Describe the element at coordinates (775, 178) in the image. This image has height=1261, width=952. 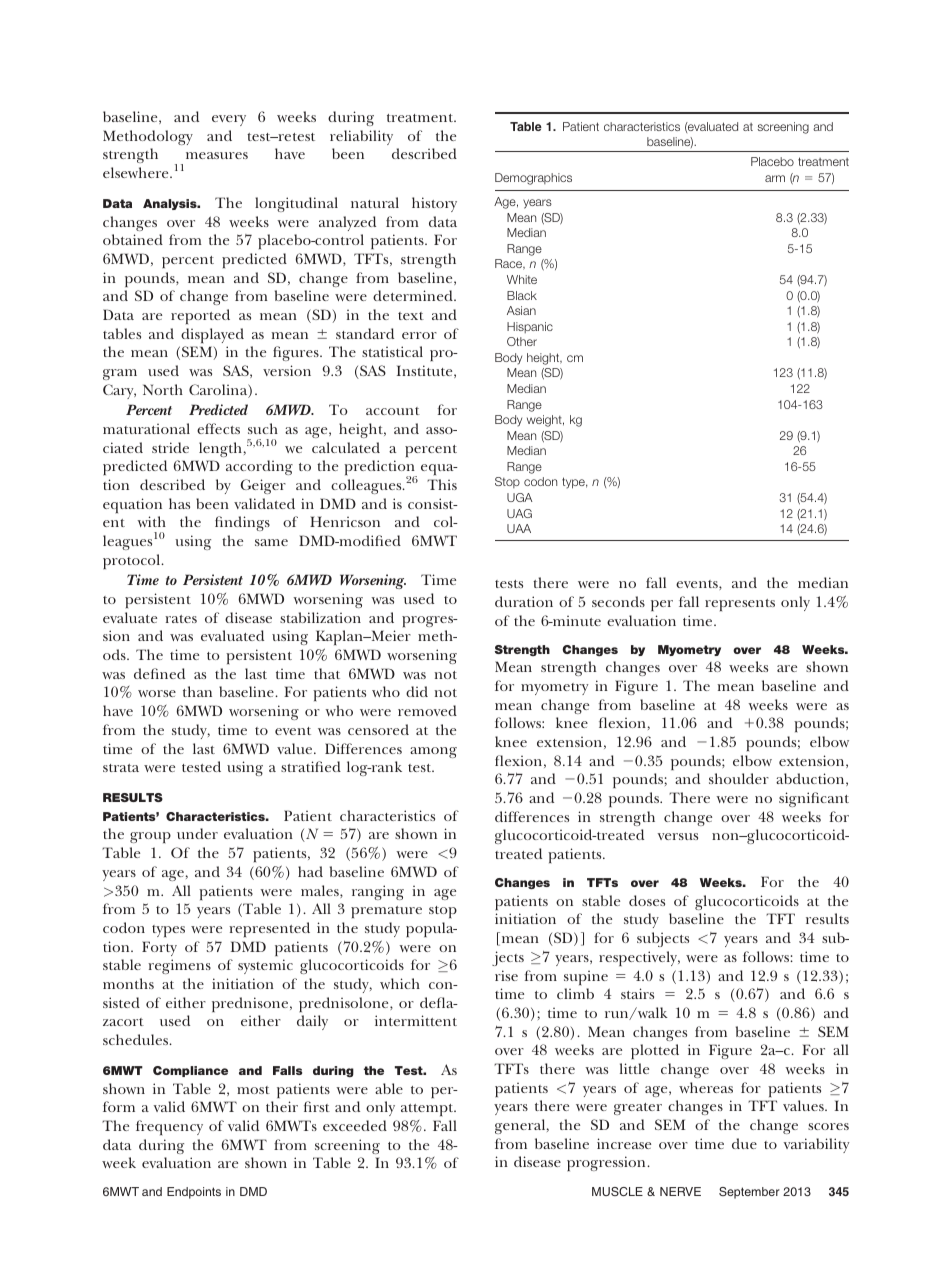
I see `arm` at that location.
